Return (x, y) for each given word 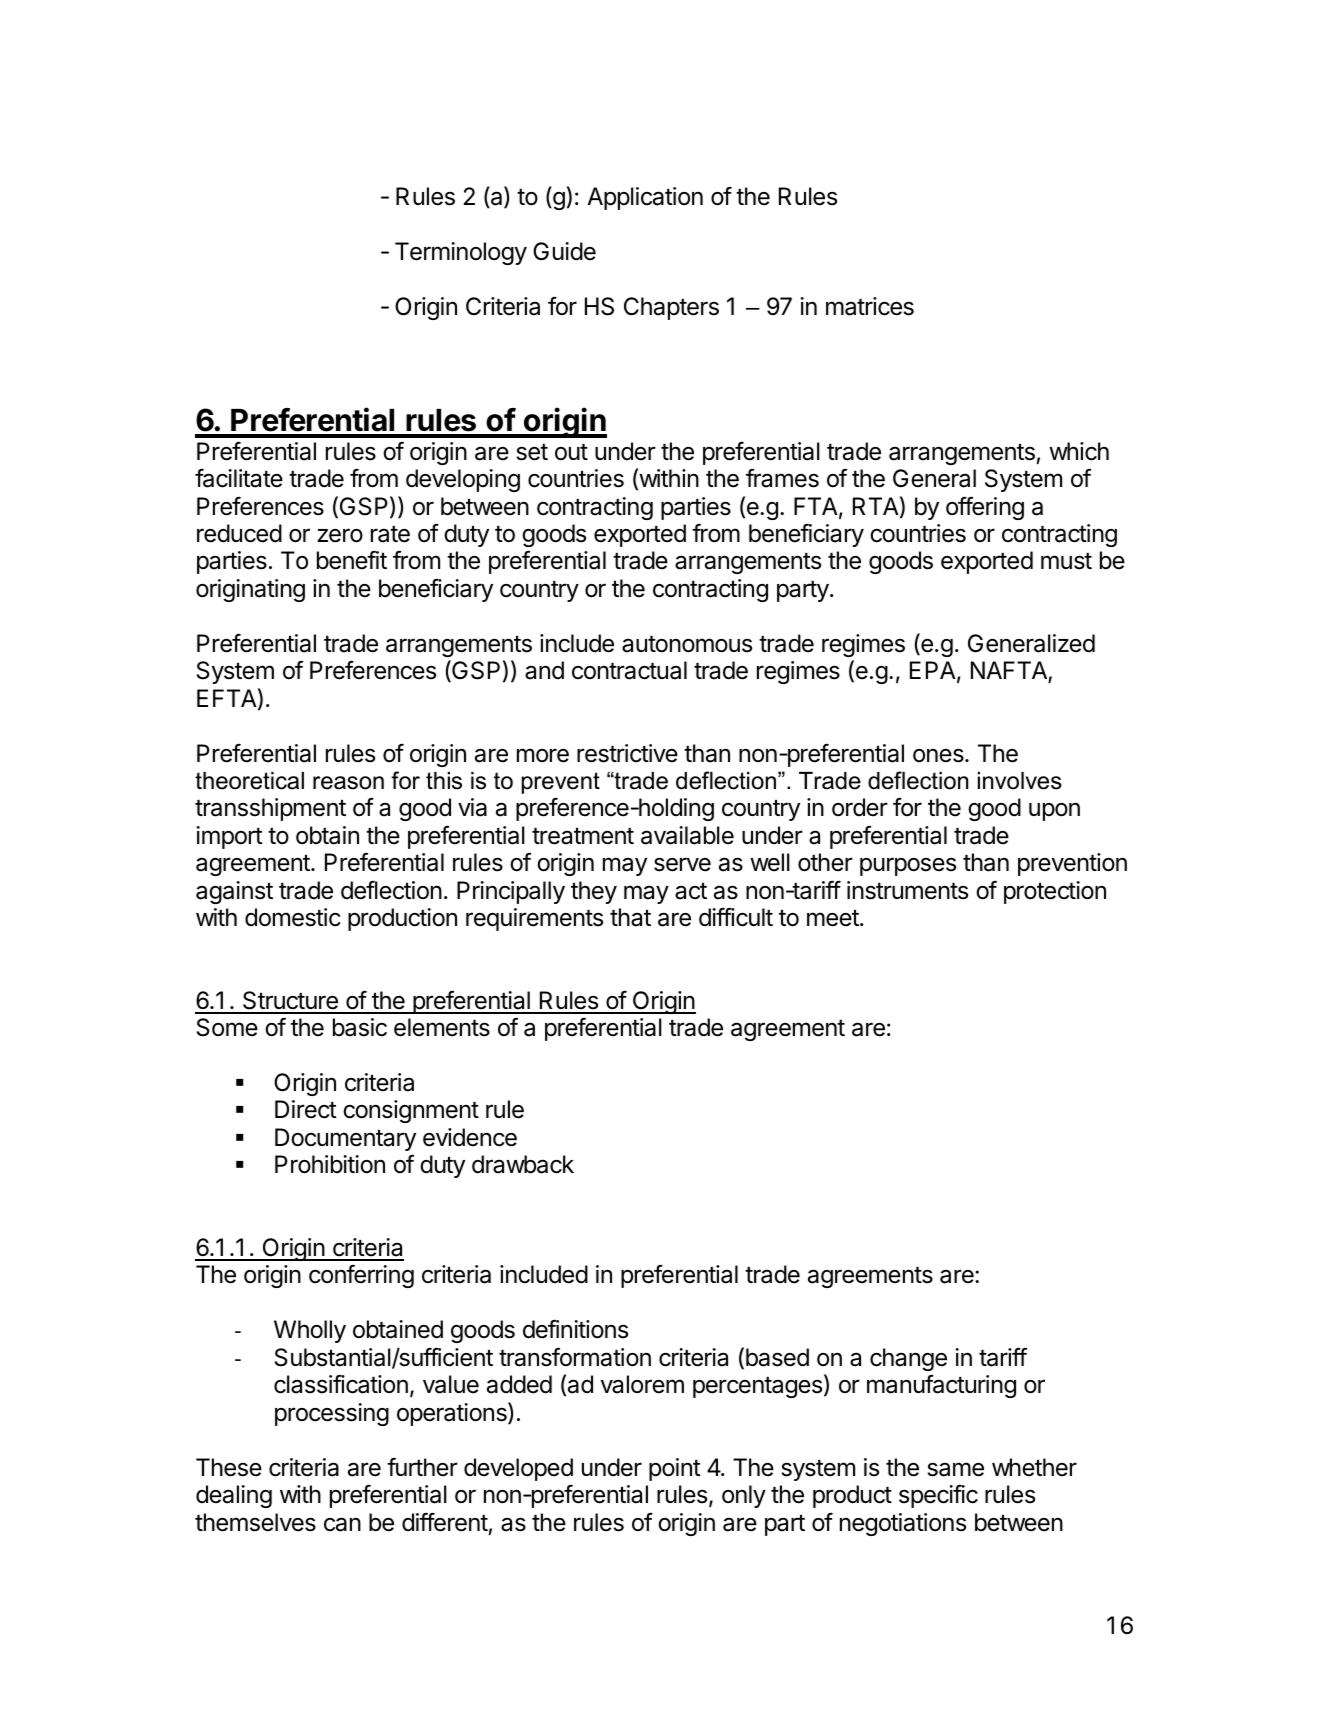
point (675, 1469)
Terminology (461, 253)
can (342, 1524)
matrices (870, 306)
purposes (908, 866)
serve (682, 864)
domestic (293, 917)
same (955, 1469)
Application (645, 198)
